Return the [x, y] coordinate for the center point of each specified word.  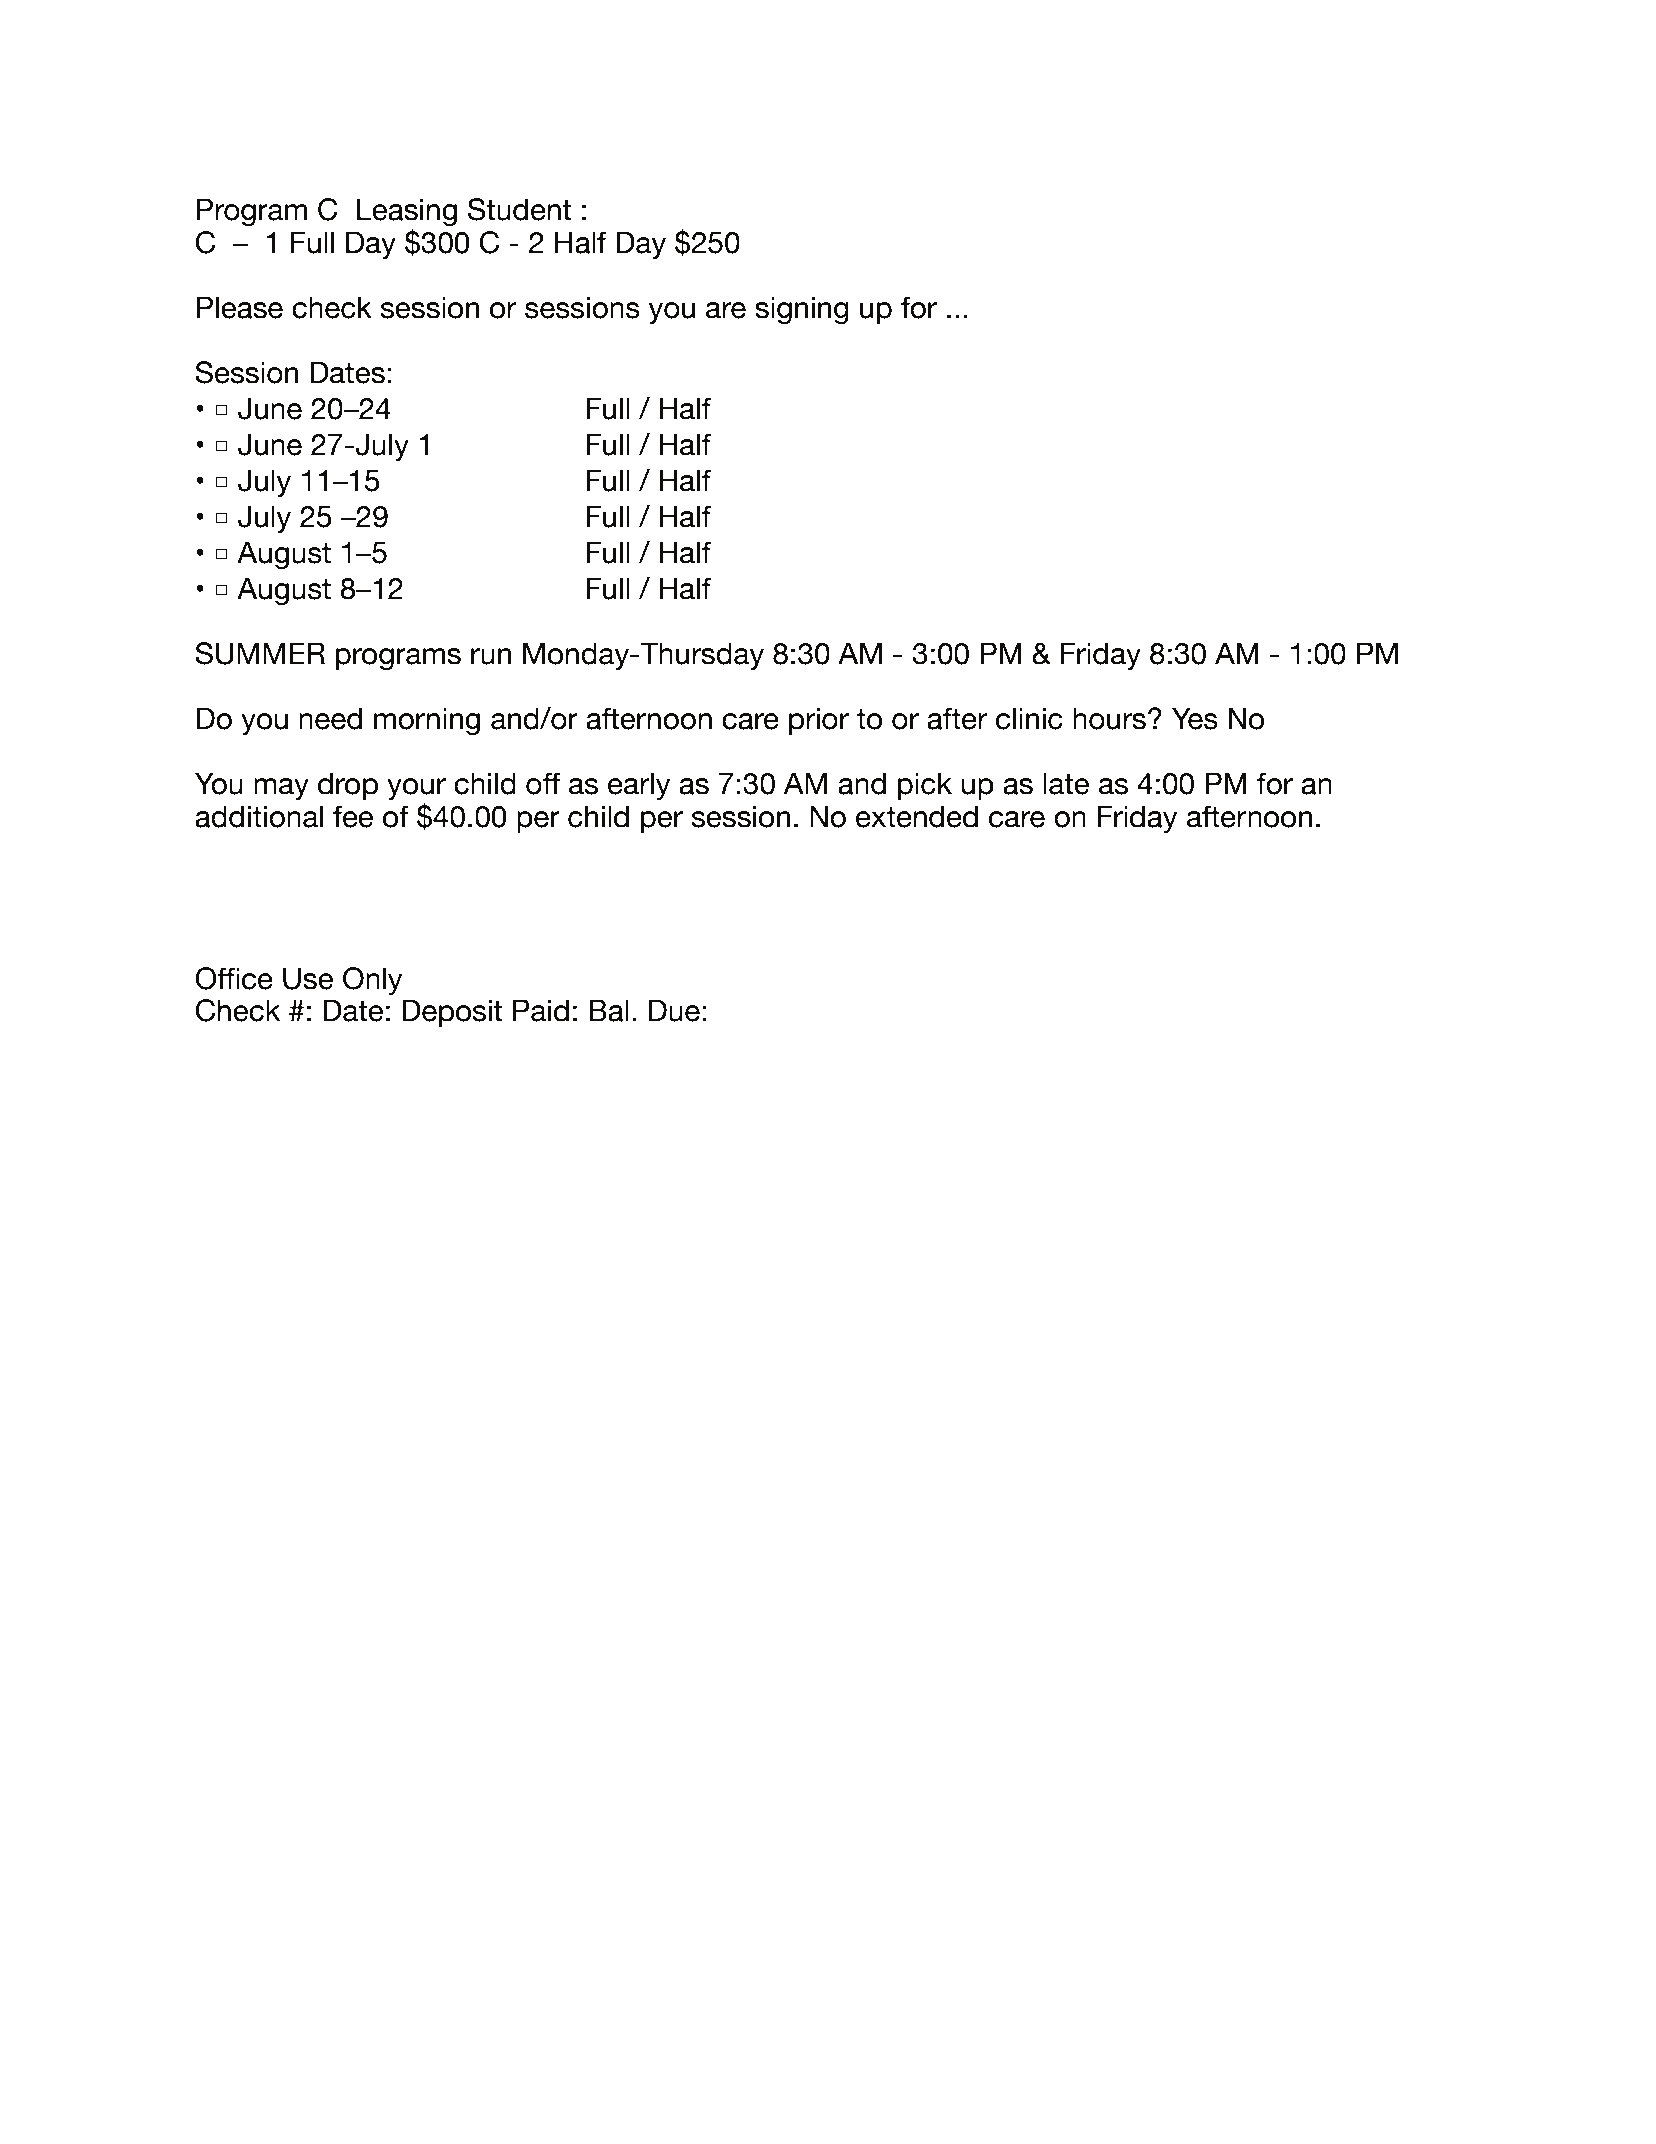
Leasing [407, 212]
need [330, 718]
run [491, 656]
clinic [1029, 718]
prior [819, 721]
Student [519, 209]
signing [802, 310]
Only [372, 981]
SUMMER [260, 653]
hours [1109, 718]
